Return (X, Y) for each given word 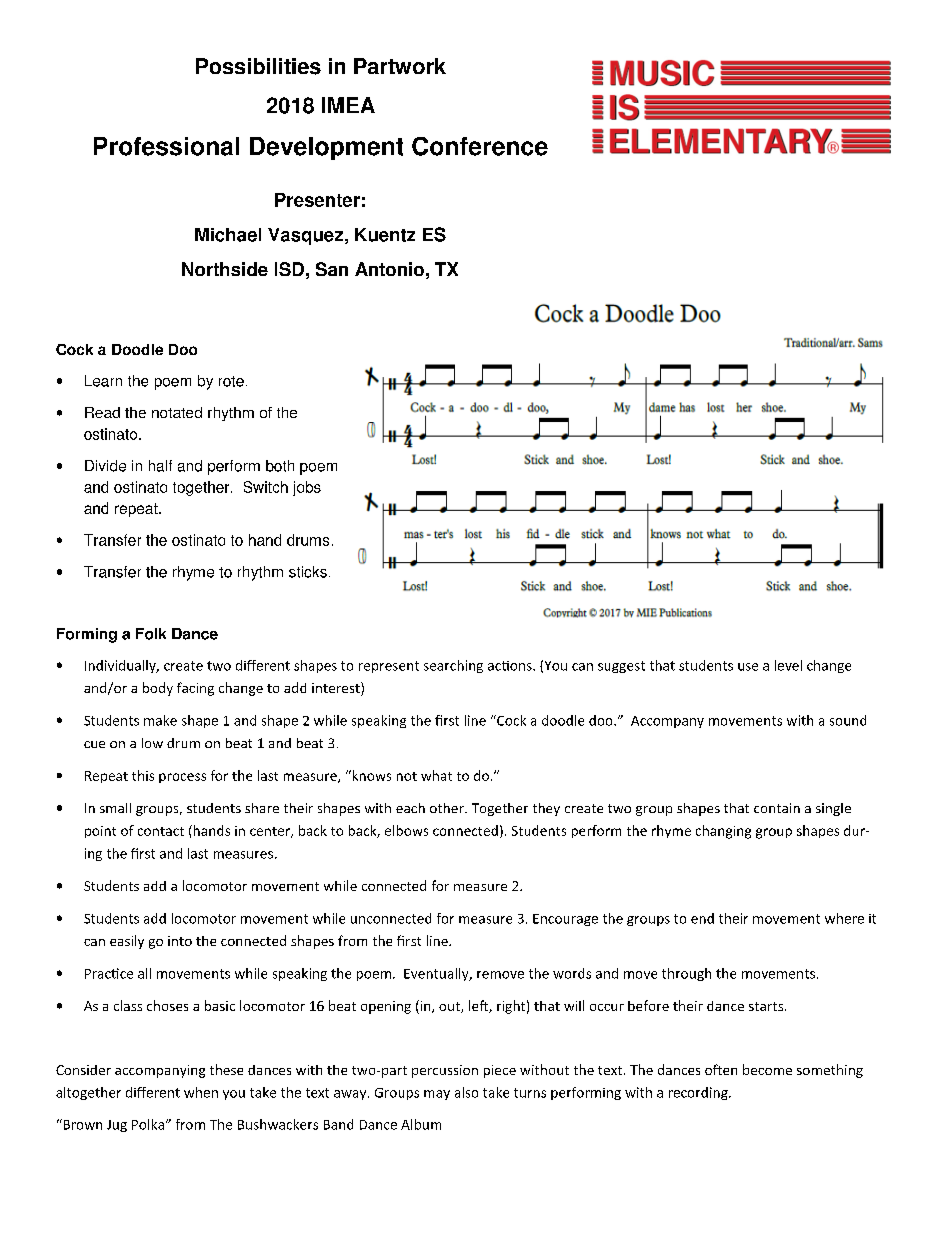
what (436, 775)
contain (777, 808)
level (788, 665)
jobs (307, 488)
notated (177, 412)
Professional (166, 146)
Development (326, 148)
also (466, 1092)
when (201, 1092)
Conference (480, 146)
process (182, 778)
